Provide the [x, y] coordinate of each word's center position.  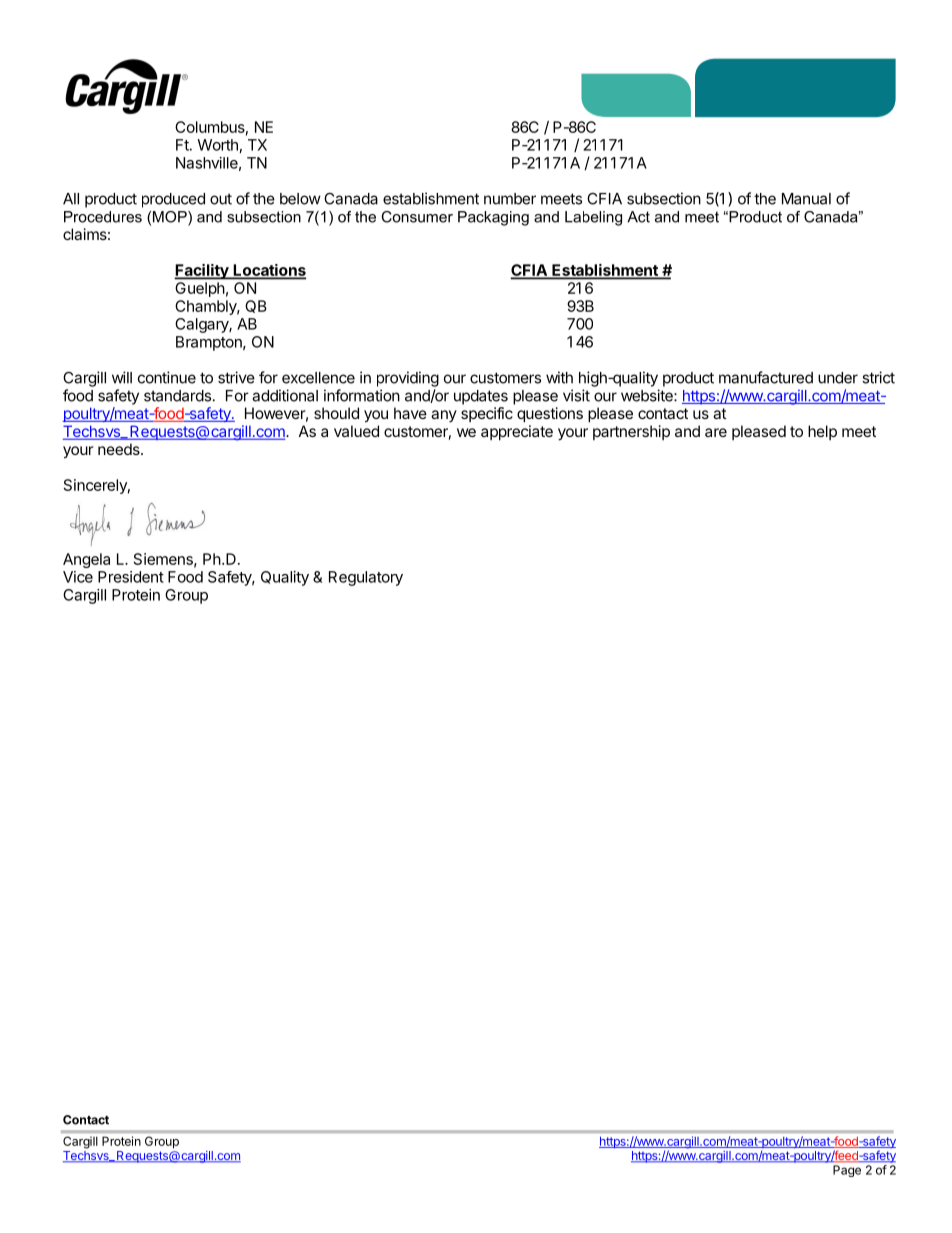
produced [173, 200]
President [131, 577]
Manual [806, 199]
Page [847, 1171]
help [822, 432]
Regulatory [366, 578]
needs [120, 449]
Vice [78, 577]
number [510, 199]
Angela [86, 560]
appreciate [517, 432]
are [716, 432]
